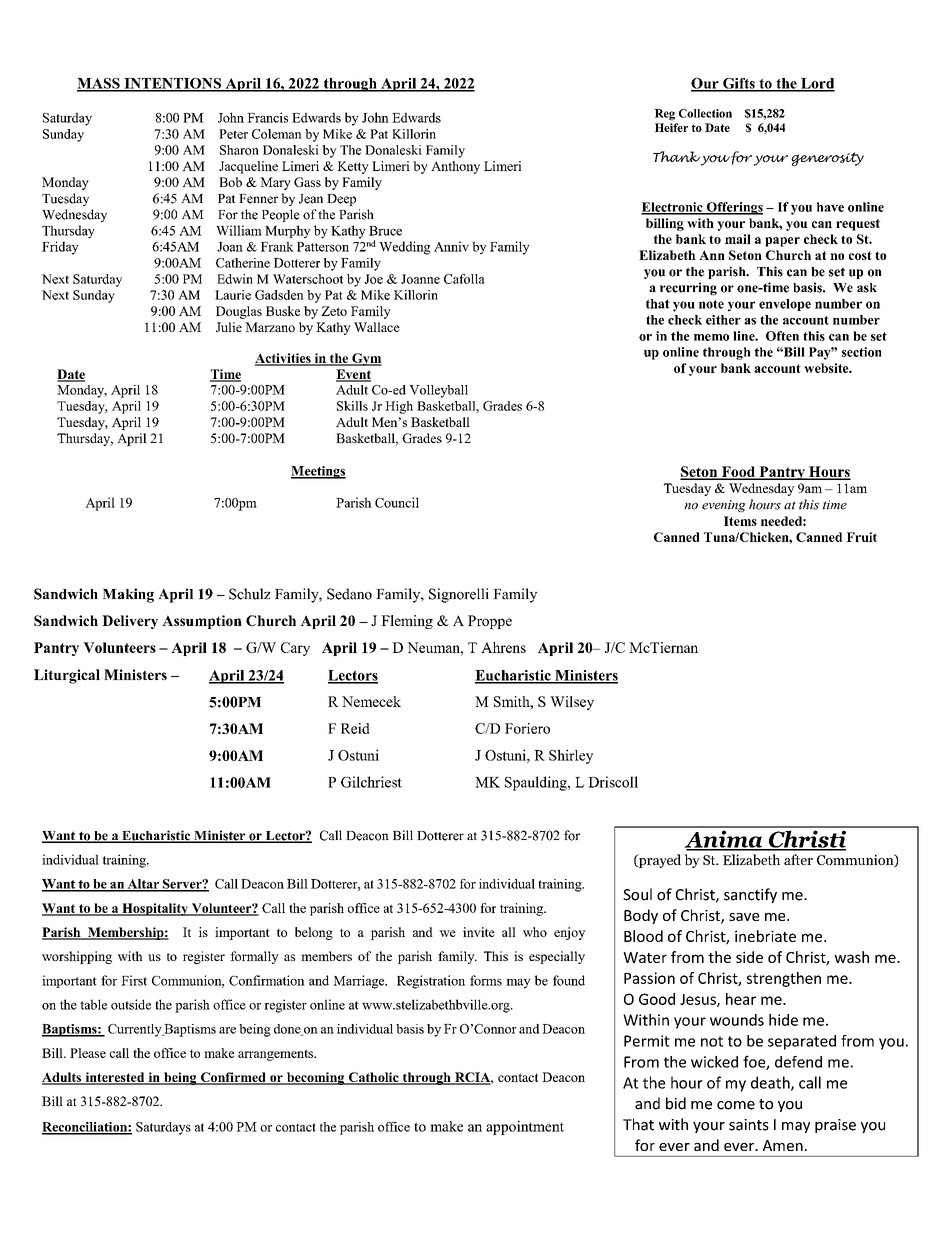 The height and width of the screenshot is (1233, 952). I want to click on Fleming, so click(407, 622).
